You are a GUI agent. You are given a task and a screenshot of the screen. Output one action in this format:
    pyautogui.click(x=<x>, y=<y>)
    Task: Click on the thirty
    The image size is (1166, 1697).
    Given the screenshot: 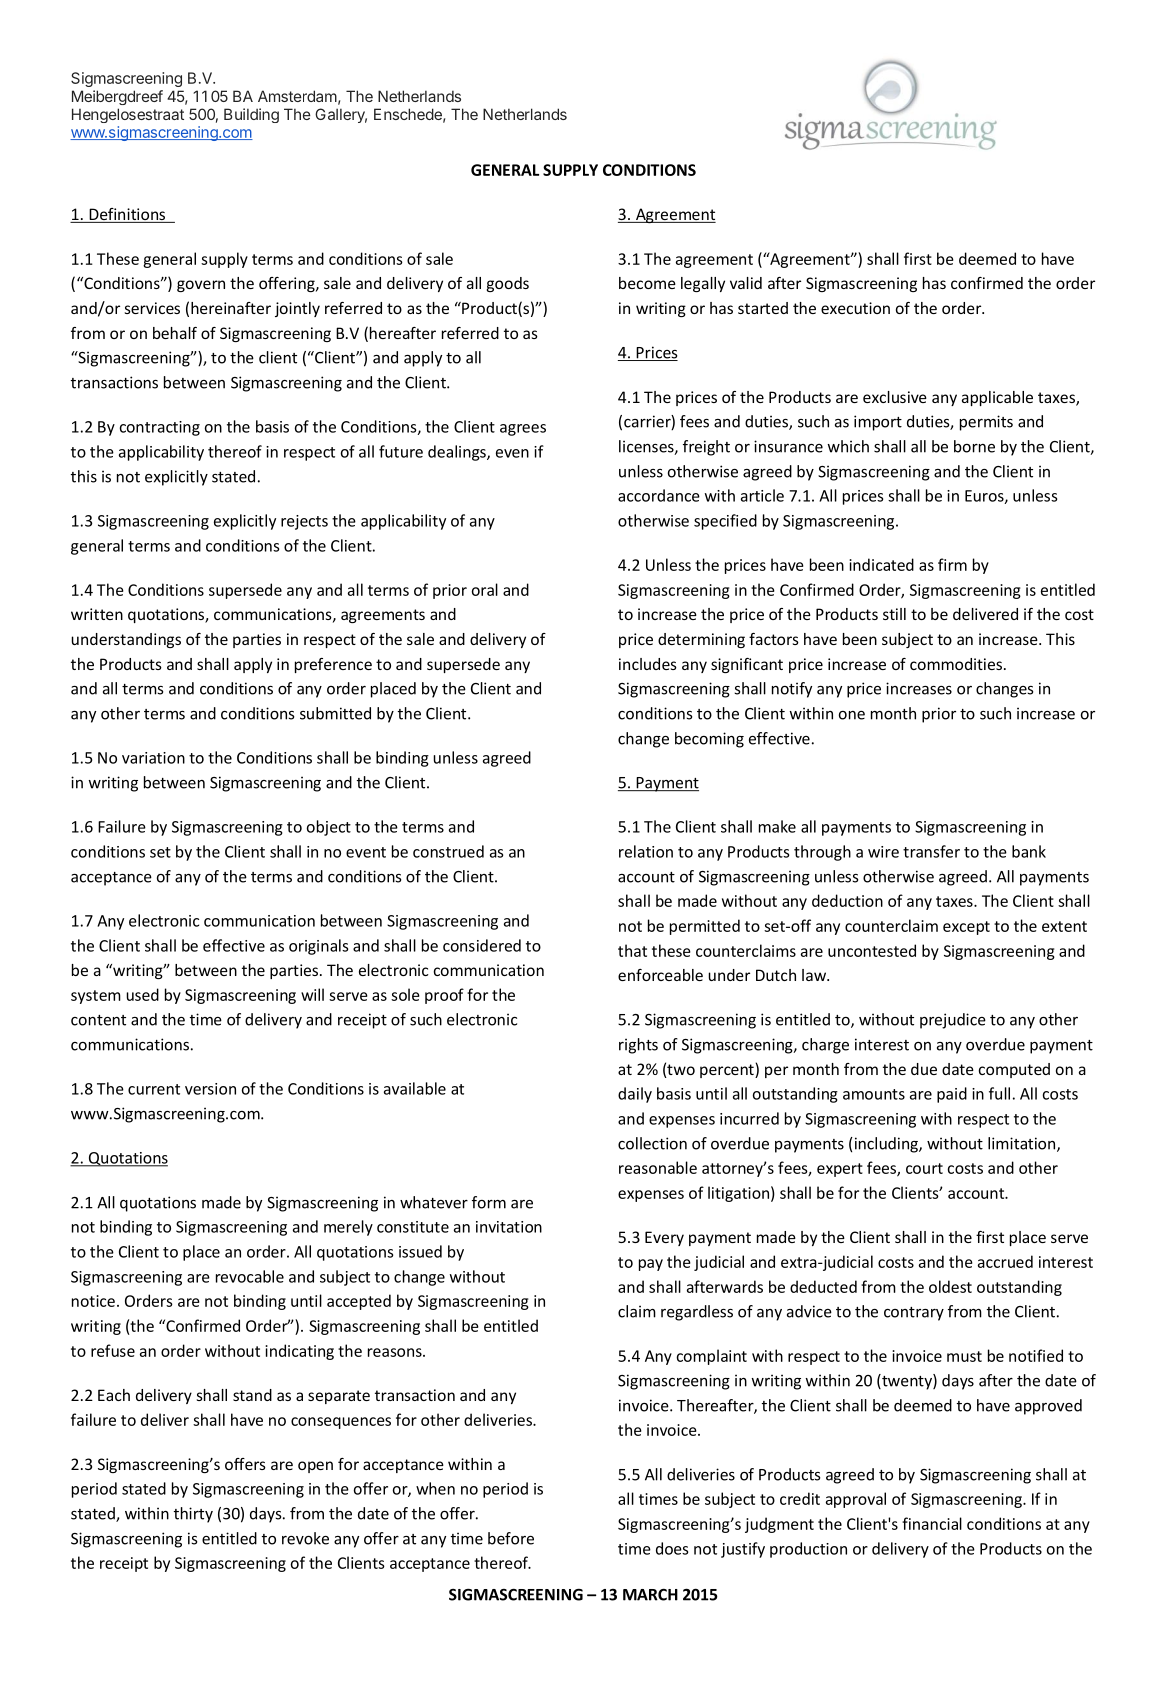 What is the action you would take?
    pyautogui.click(x=193, y=1515)
